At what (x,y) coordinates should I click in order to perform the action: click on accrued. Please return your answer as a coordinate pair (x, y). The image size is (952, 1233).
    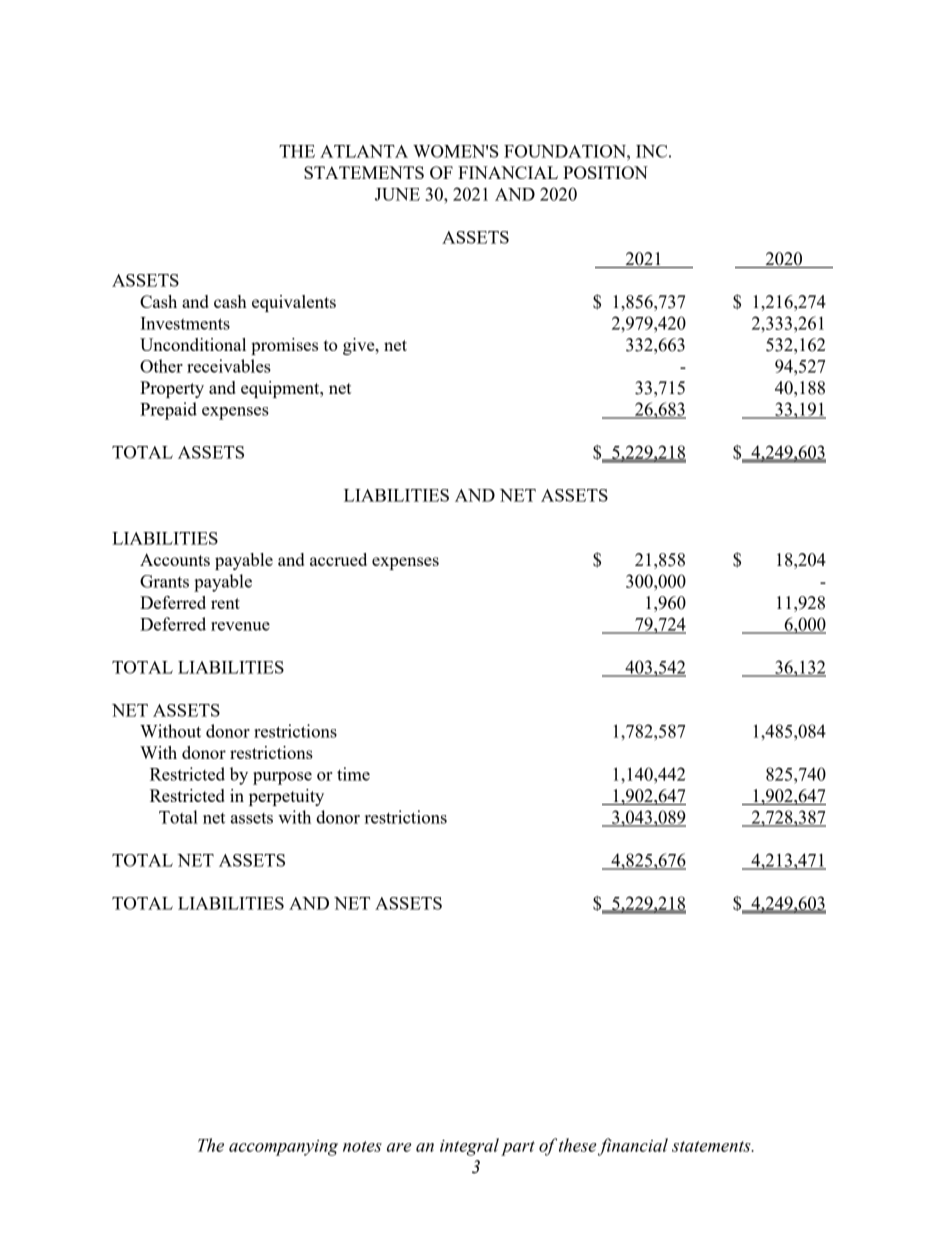
    Looking at the image, I should click on (338, 559).
